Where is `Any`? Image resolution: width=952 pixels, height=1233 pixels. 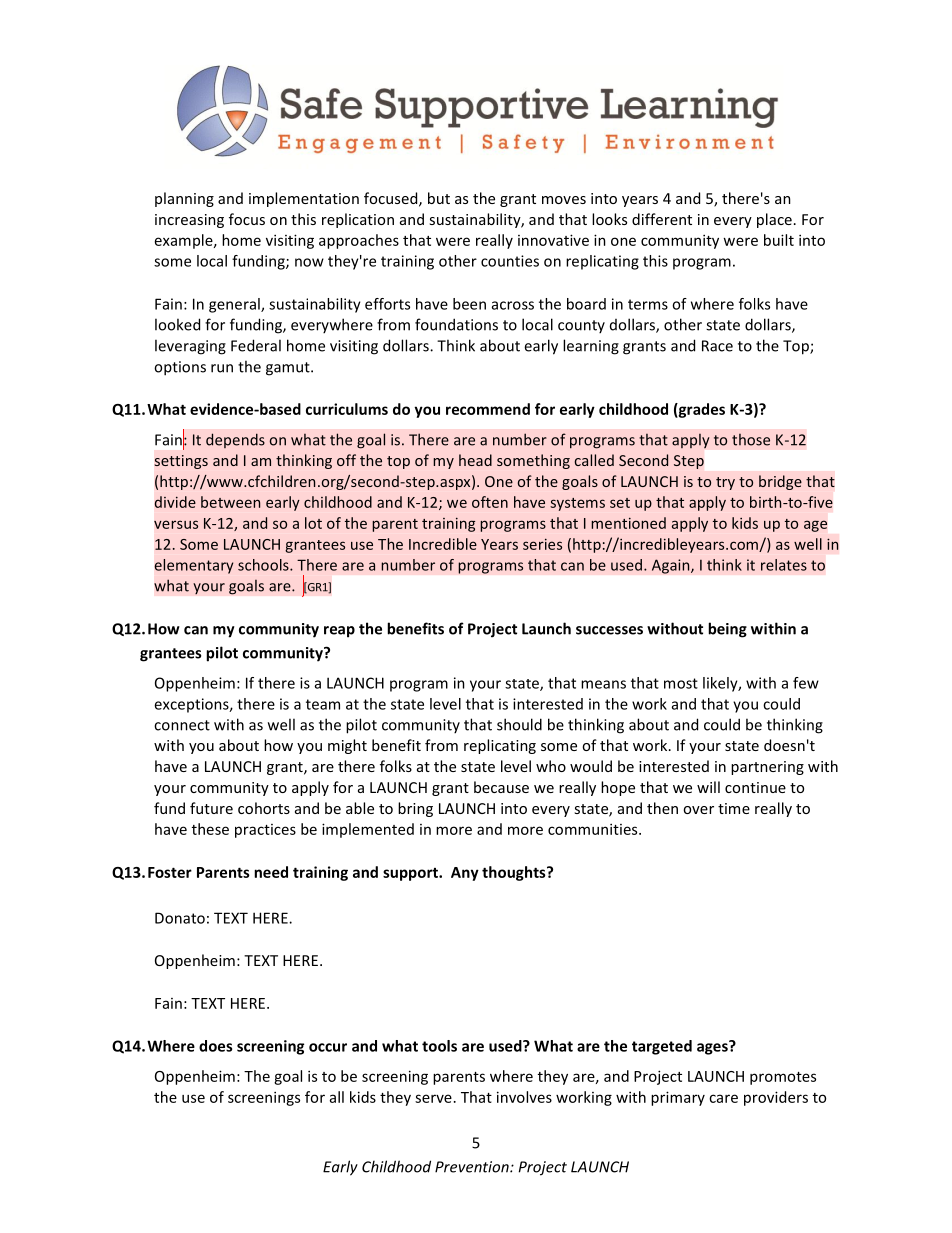
Any is located at coordinates (465, 874).
